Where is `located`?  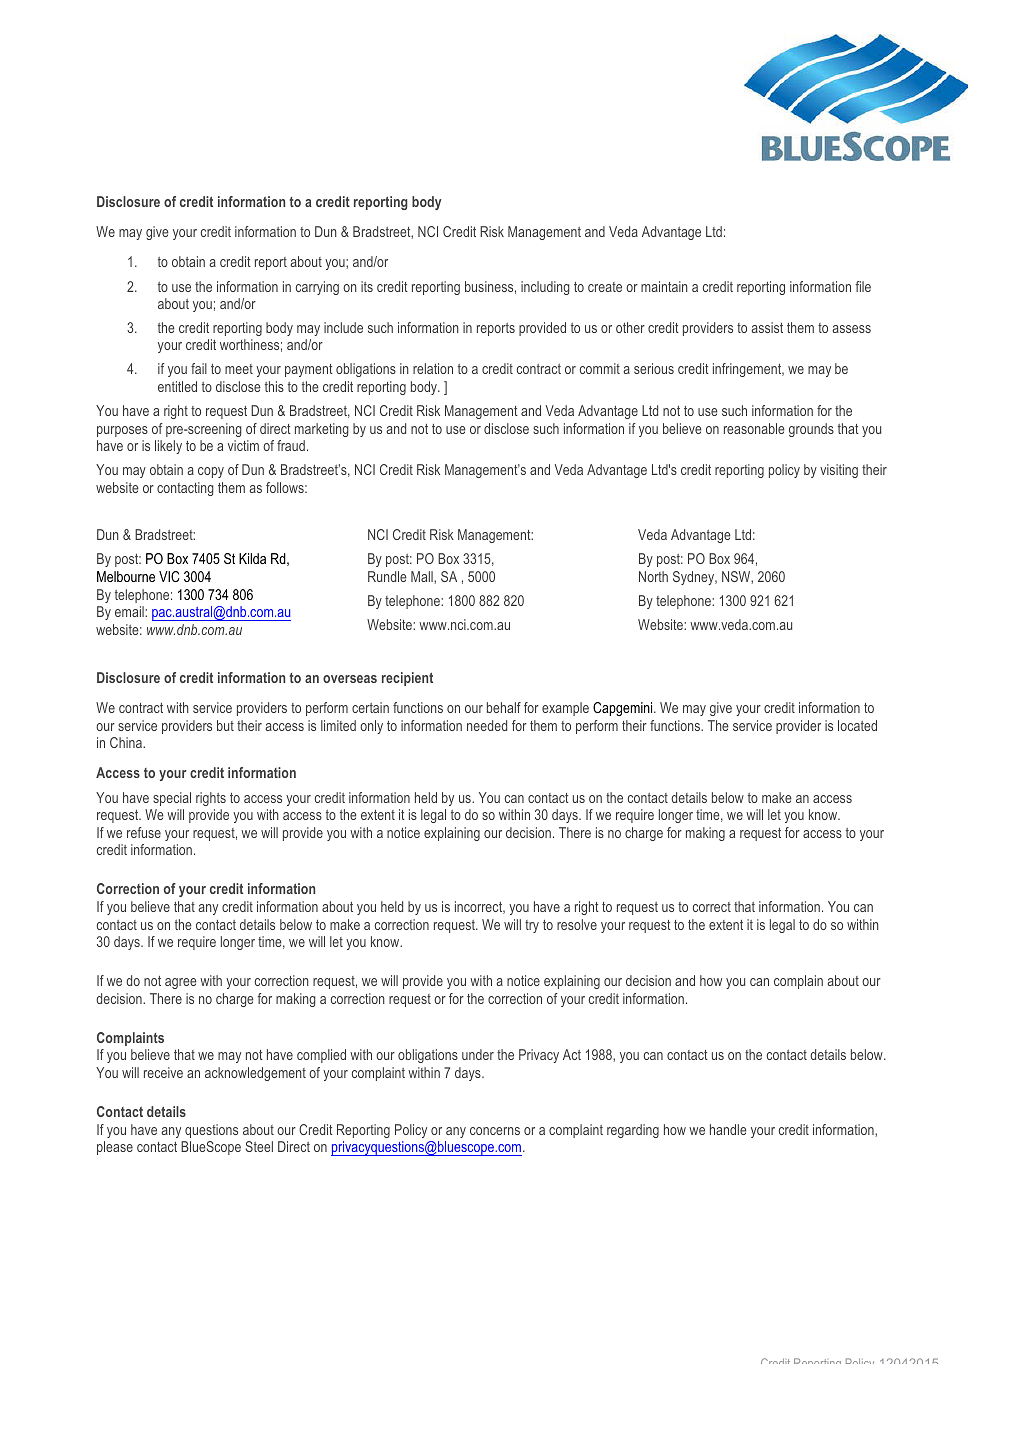 located is located at coordinates (857, 725).
